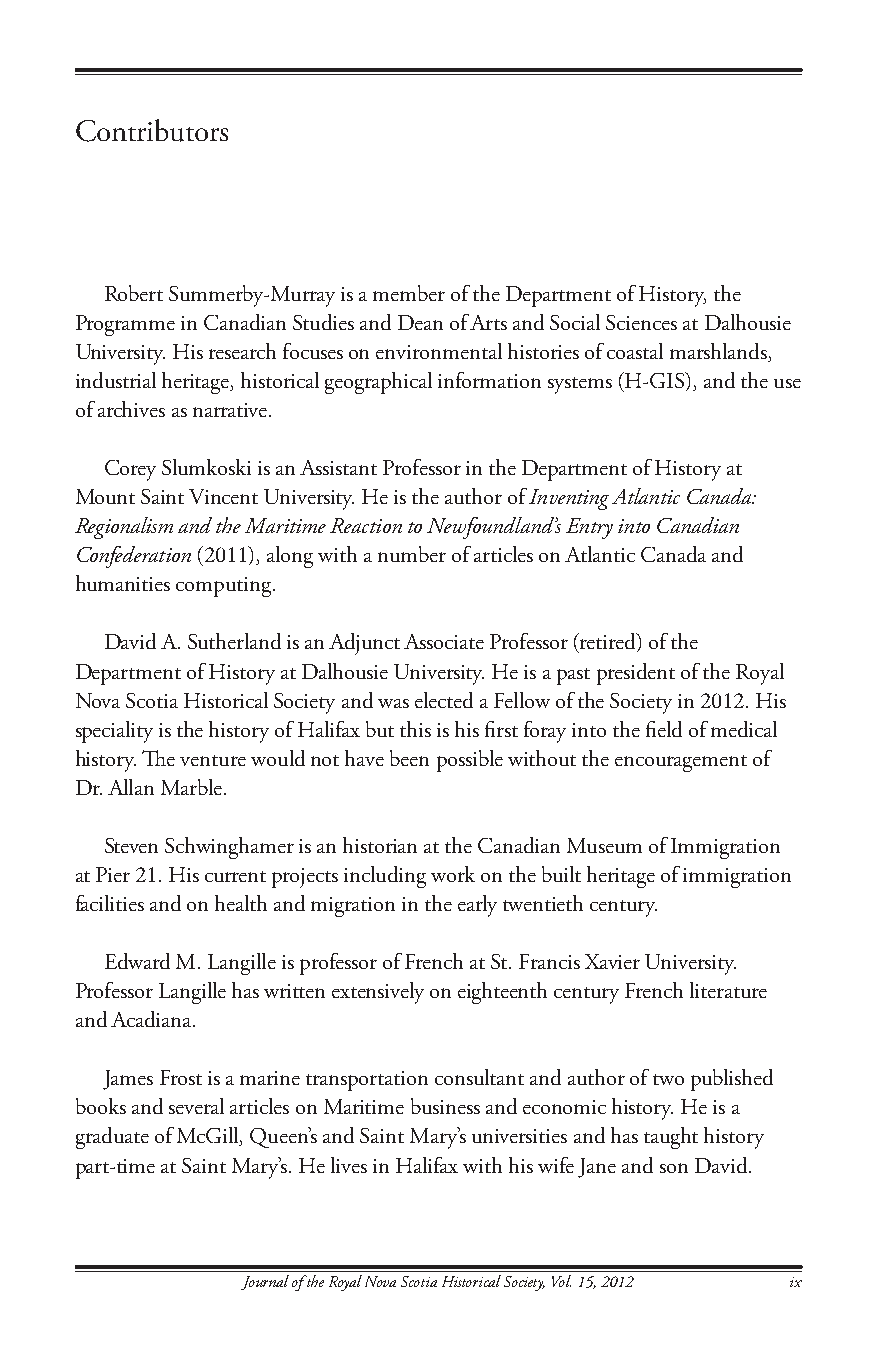 The width and height of the document is (896, 1345). I want to click on Sciences, so click(641, 322).
